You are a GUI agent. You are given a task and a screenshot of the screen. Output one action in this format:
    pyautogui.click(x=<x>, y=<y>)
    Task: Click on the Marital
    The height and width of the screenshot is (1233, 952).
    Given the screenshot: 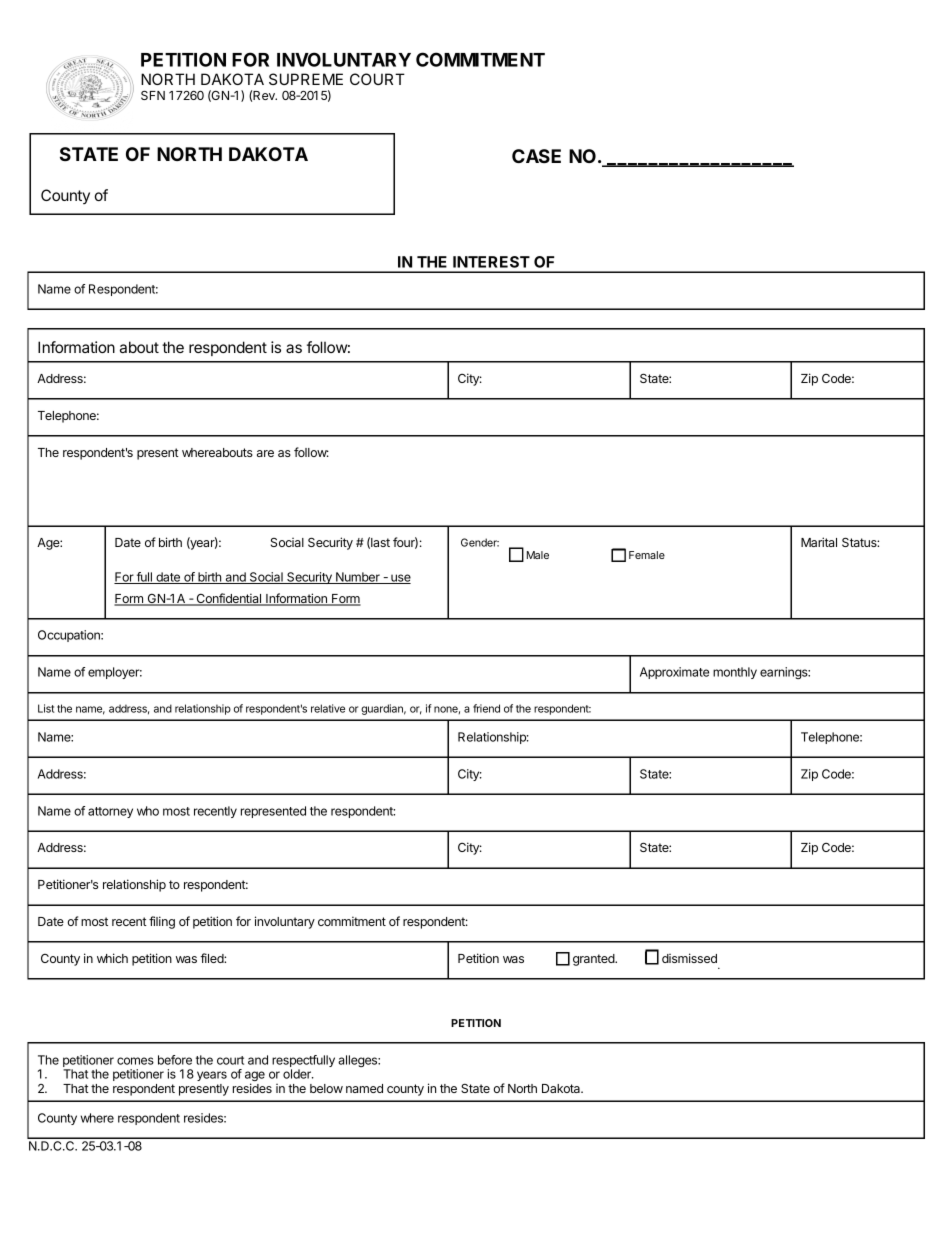 What is the action you would take?
    pyautogui.click(x=819, y=542)
